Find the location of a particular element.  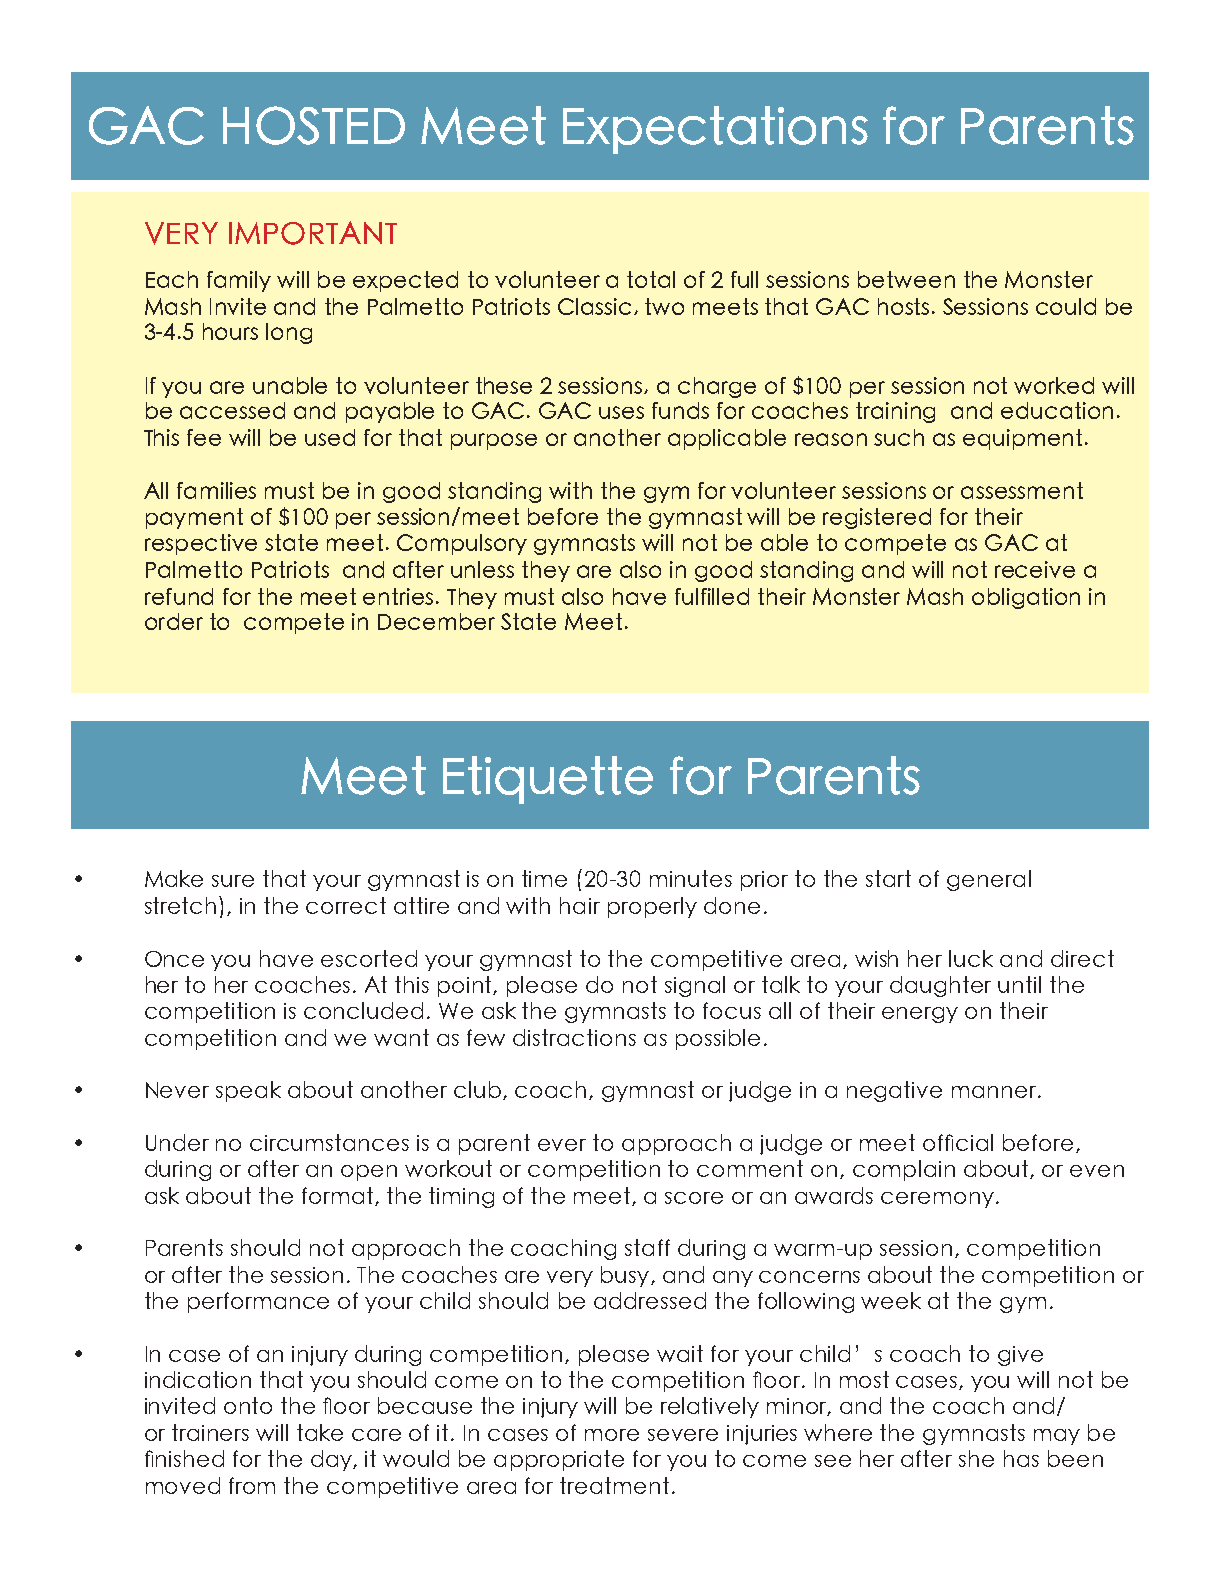

ceremony is located at coordinates (937, 1200).
